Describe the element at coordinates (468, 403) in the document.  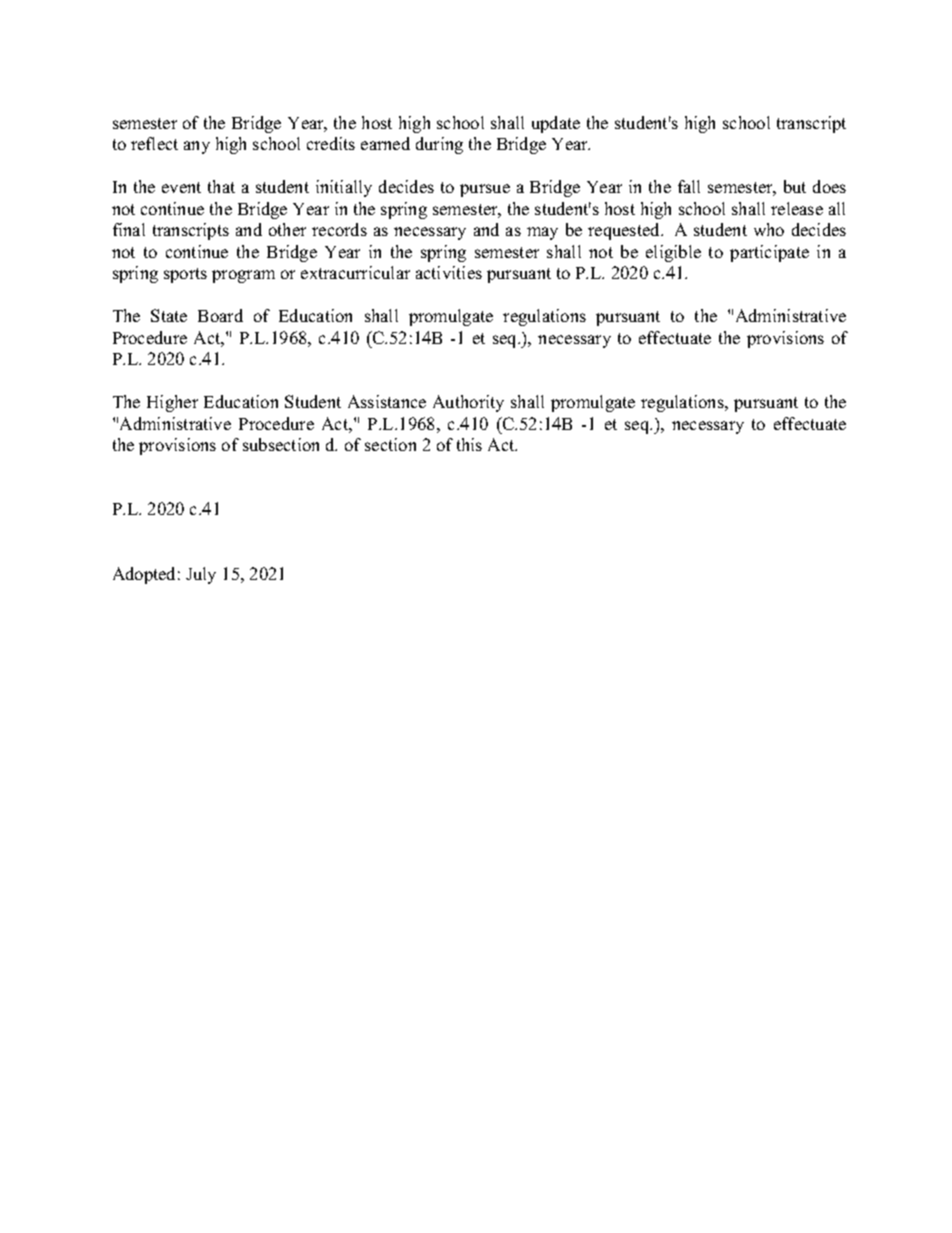
I see `Authority` at that location.
